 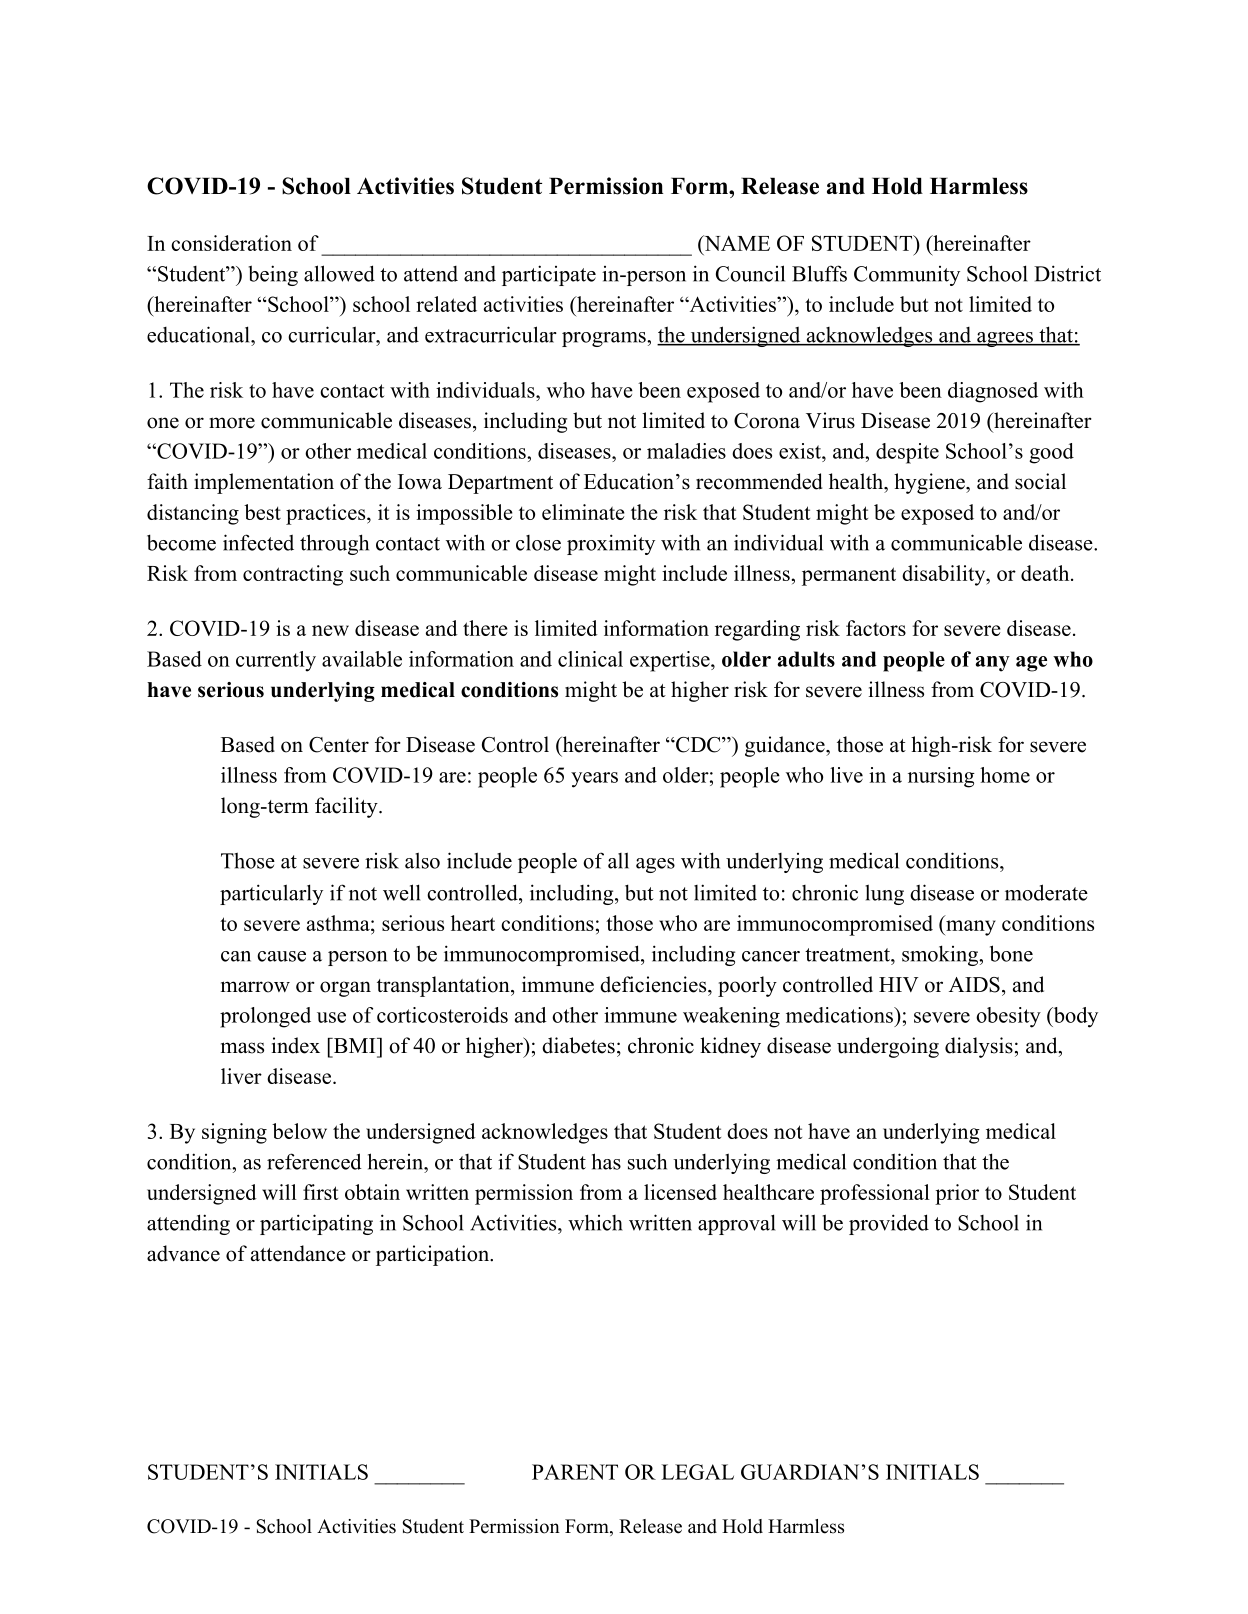 What do you see at coordinates (907, 276) in the screenshot?
I see `Community` at bounding box center [907, 276].
